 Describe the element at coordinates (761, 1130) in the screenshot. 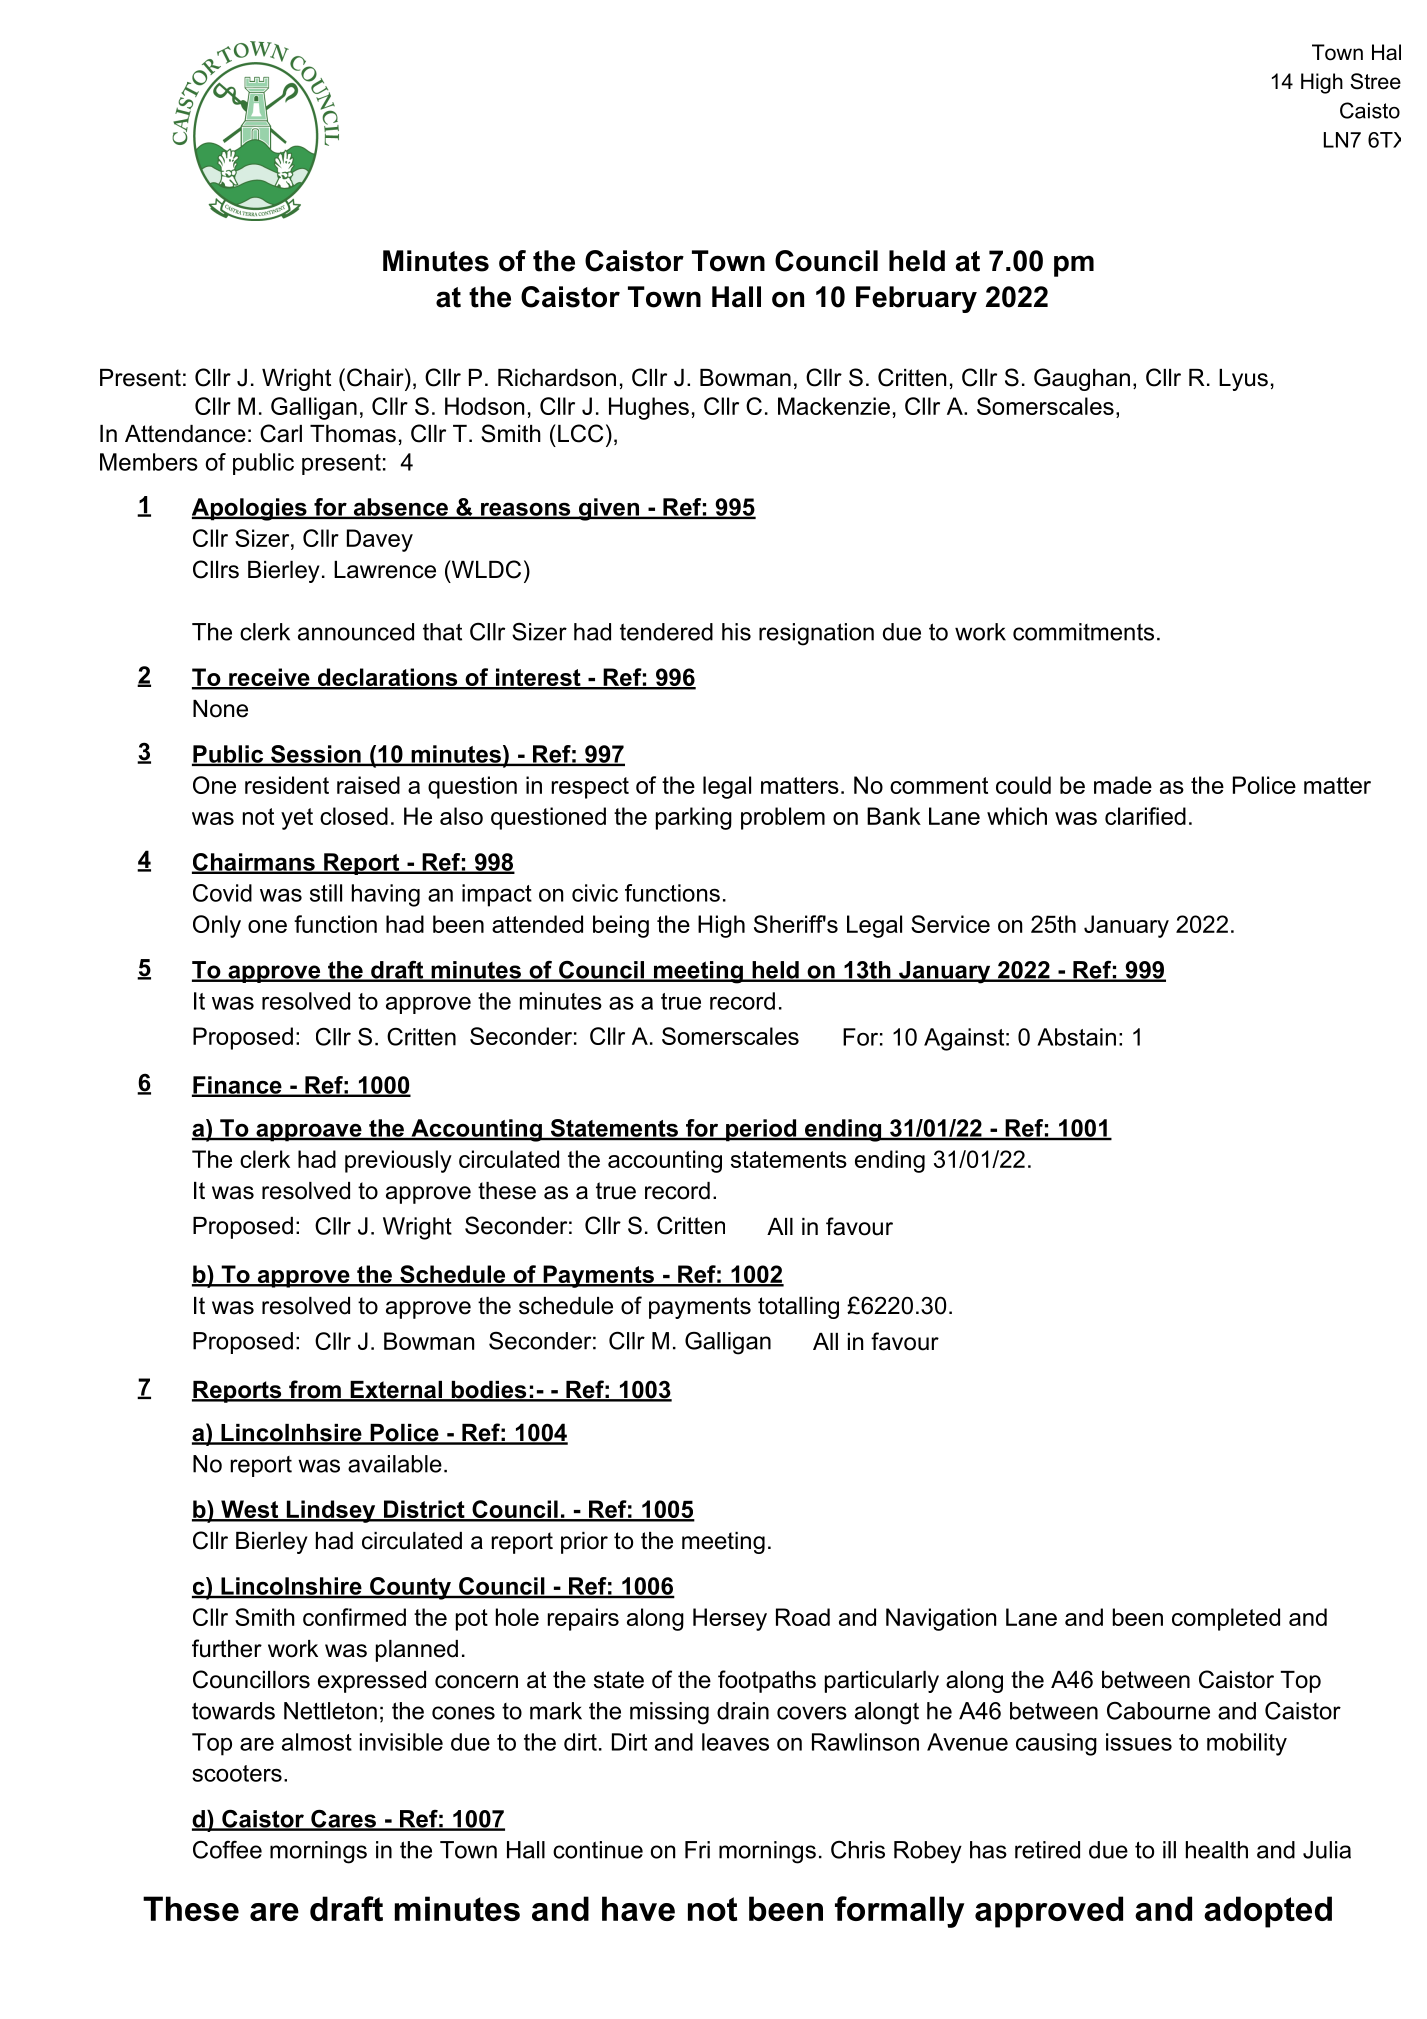

I see `period` at that location.
